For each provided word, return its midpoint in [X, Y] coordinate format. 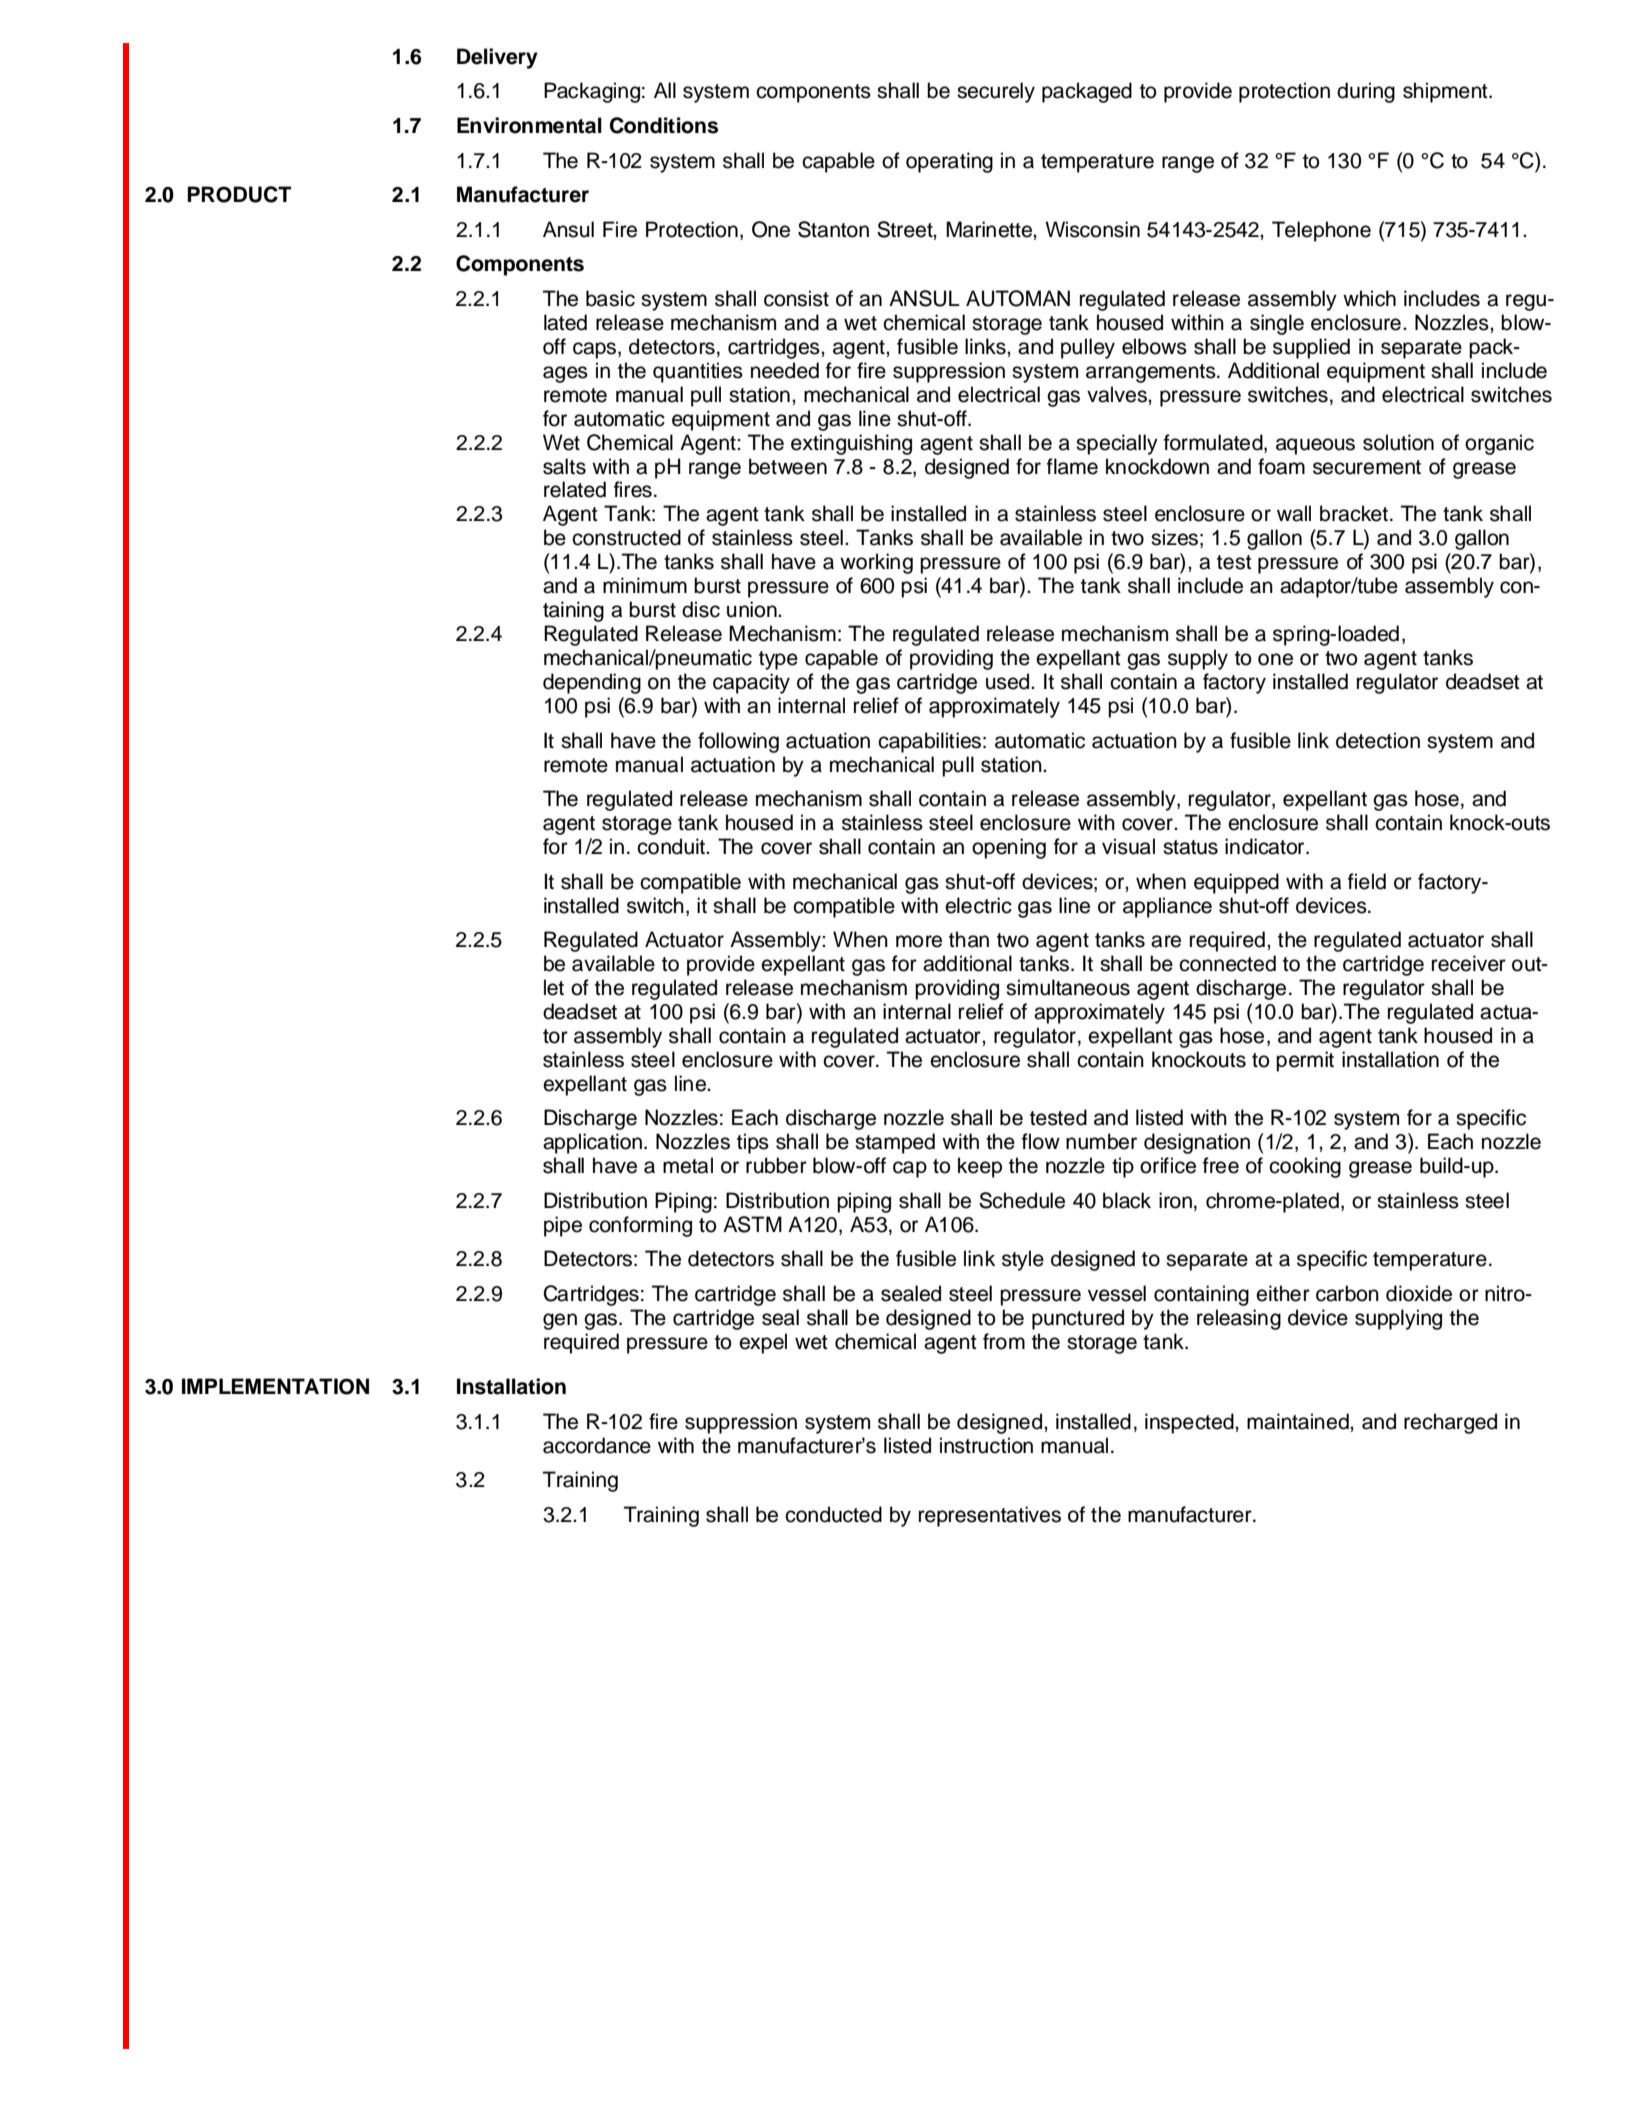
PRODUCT [239, 194]
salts [564, 466]
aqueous [1315, 446]
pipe [563, 1226]
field [1367, 881]
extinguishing [851, 444]
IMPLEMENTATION [275, 1386]
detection [1378, 740]
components [813, 93]
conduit [672, 846]
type [778, 660]
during [1366, 92]
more [919, 941]
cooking [1305, 1167]
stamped [895, 1143]
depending [592, 683]
